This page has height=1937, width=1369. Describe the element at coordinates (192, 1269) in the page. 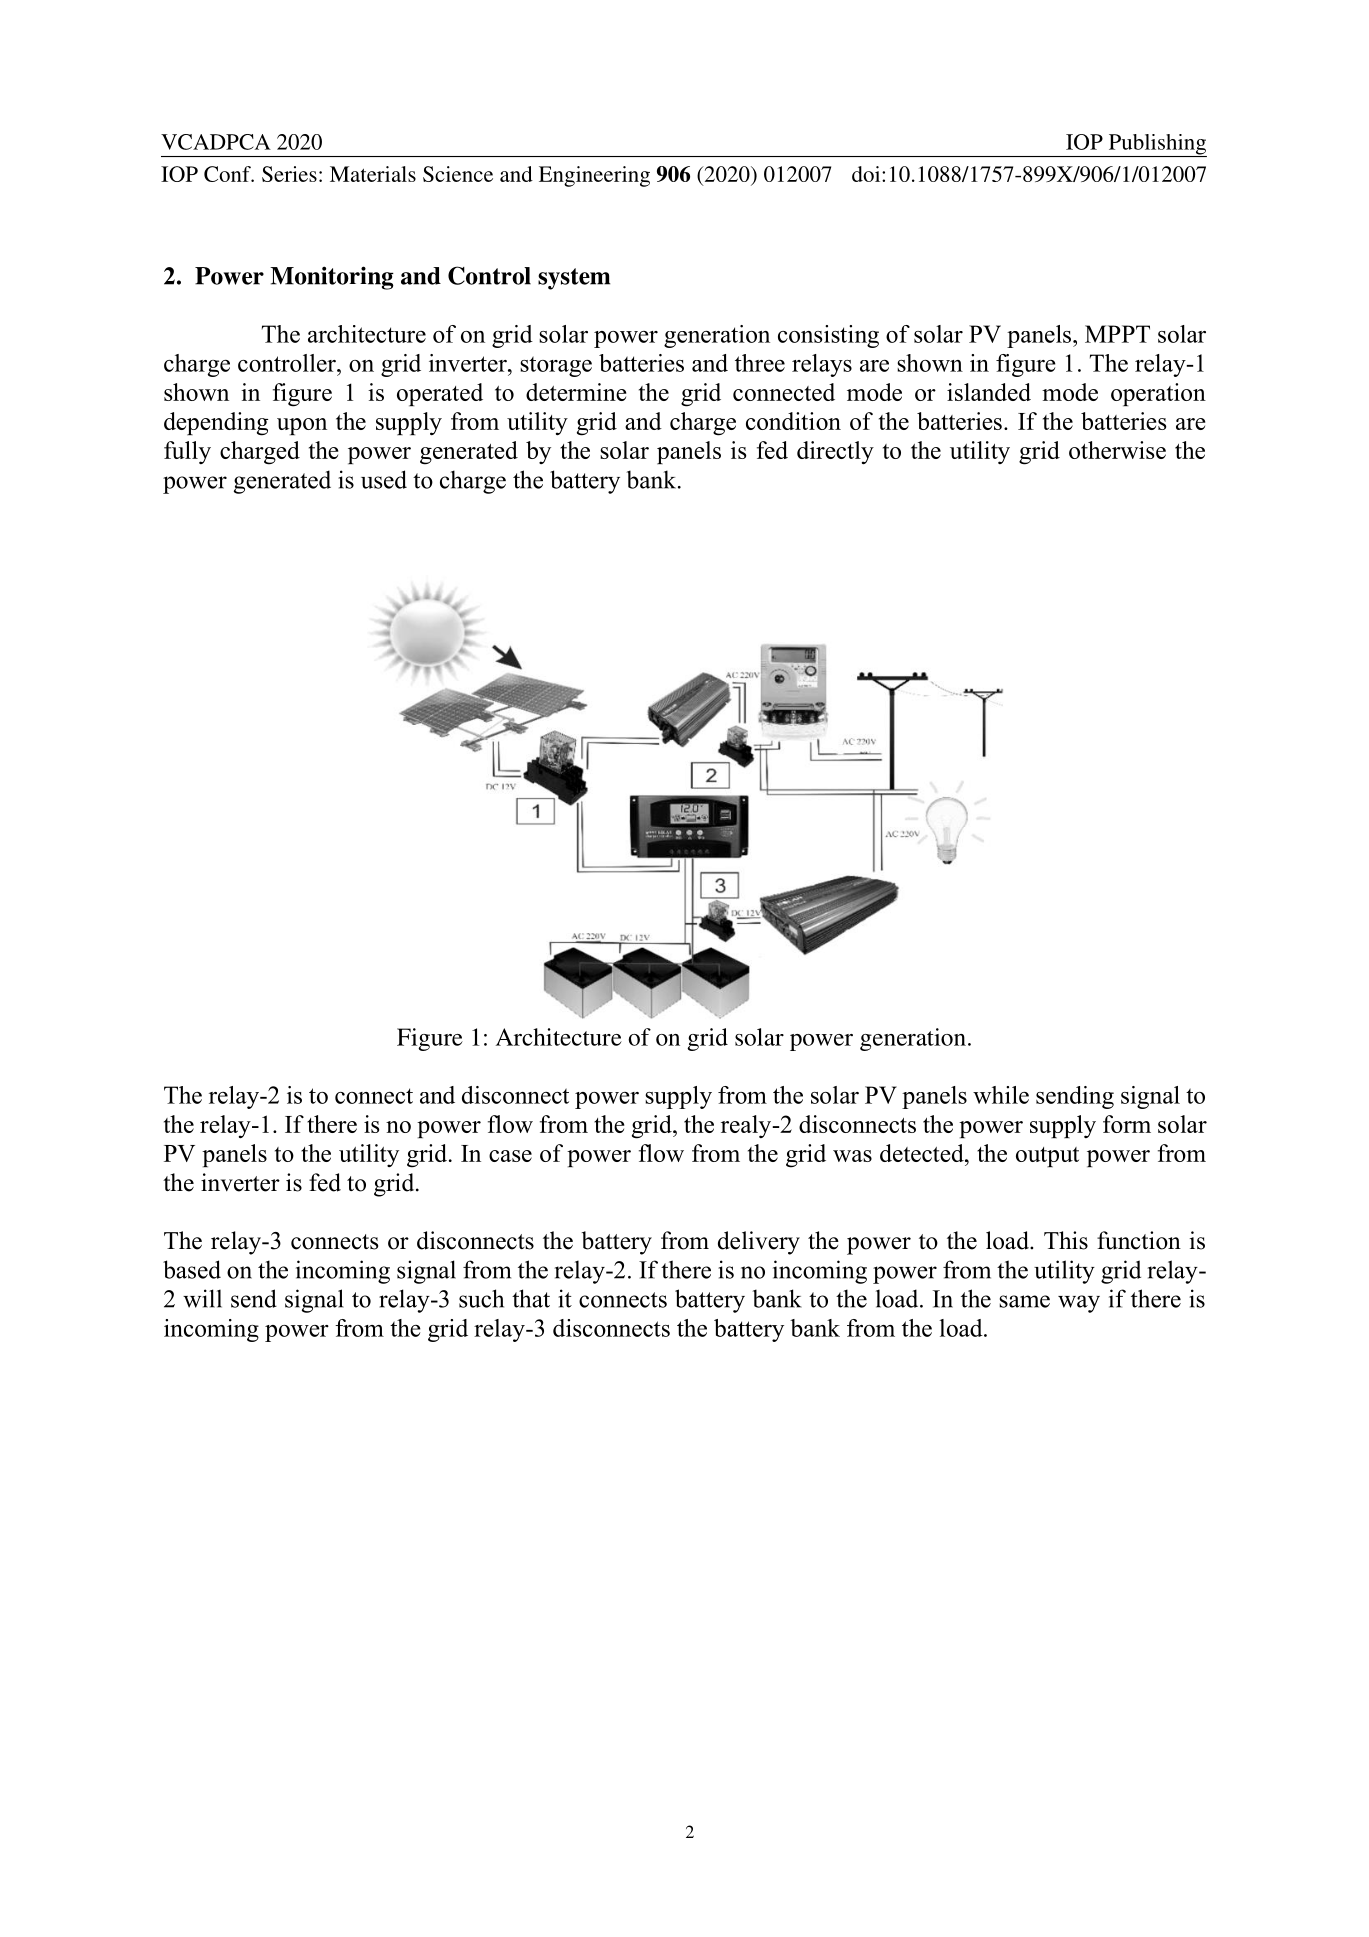

I see `based` at that location.
